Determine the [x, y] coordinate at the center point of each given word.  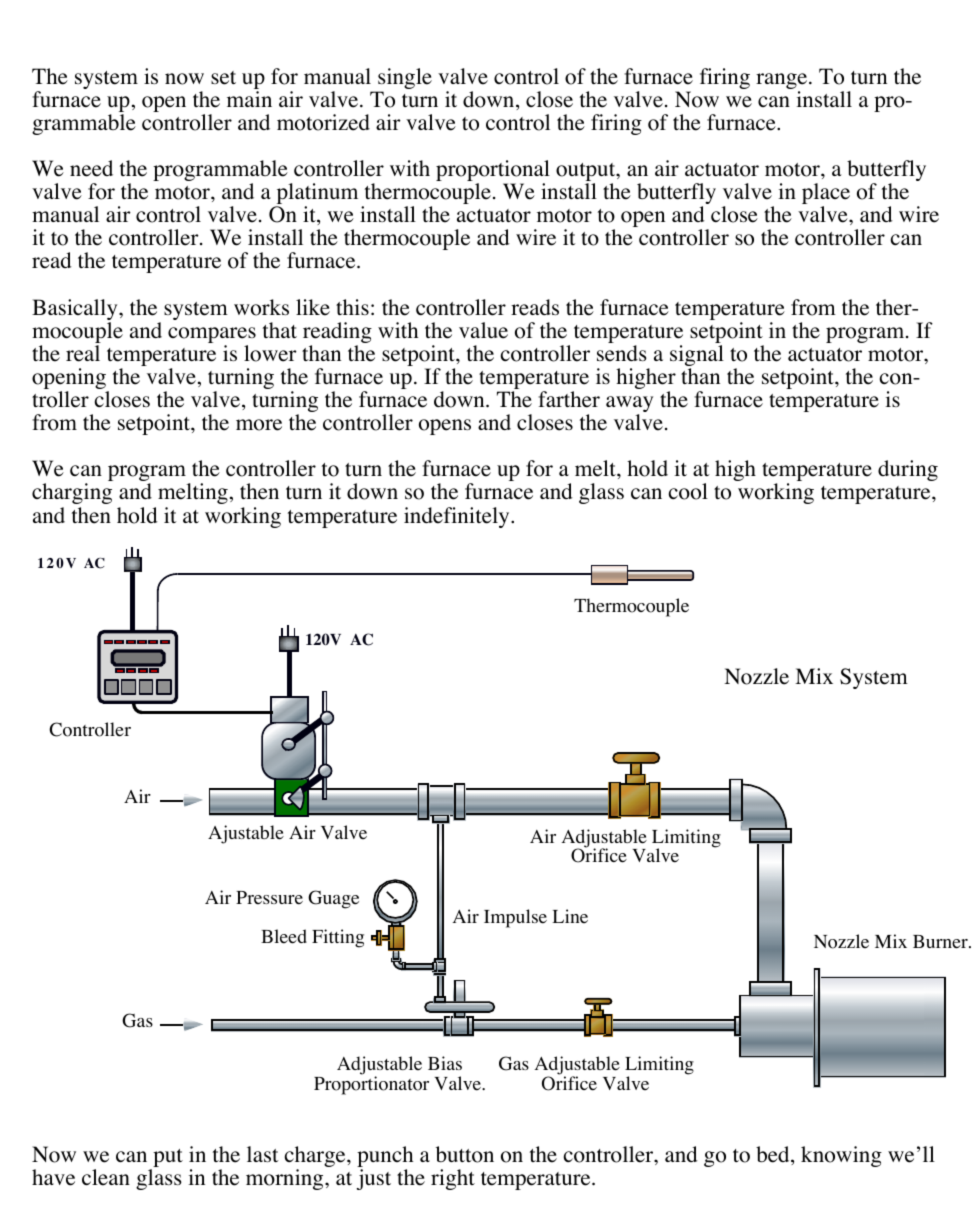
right [453, 1179]
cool [688, 491]
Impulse [515, 918]
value [483, 330]
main [249, 99]
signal [697, 357]
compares [212, 336]
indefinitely [458, 517]
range [783, 82]
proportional [493, 172]
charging [72, 493]
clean [106, 1177]
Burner [941, 942]
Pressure [269, 898]
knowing [841, 1156]
